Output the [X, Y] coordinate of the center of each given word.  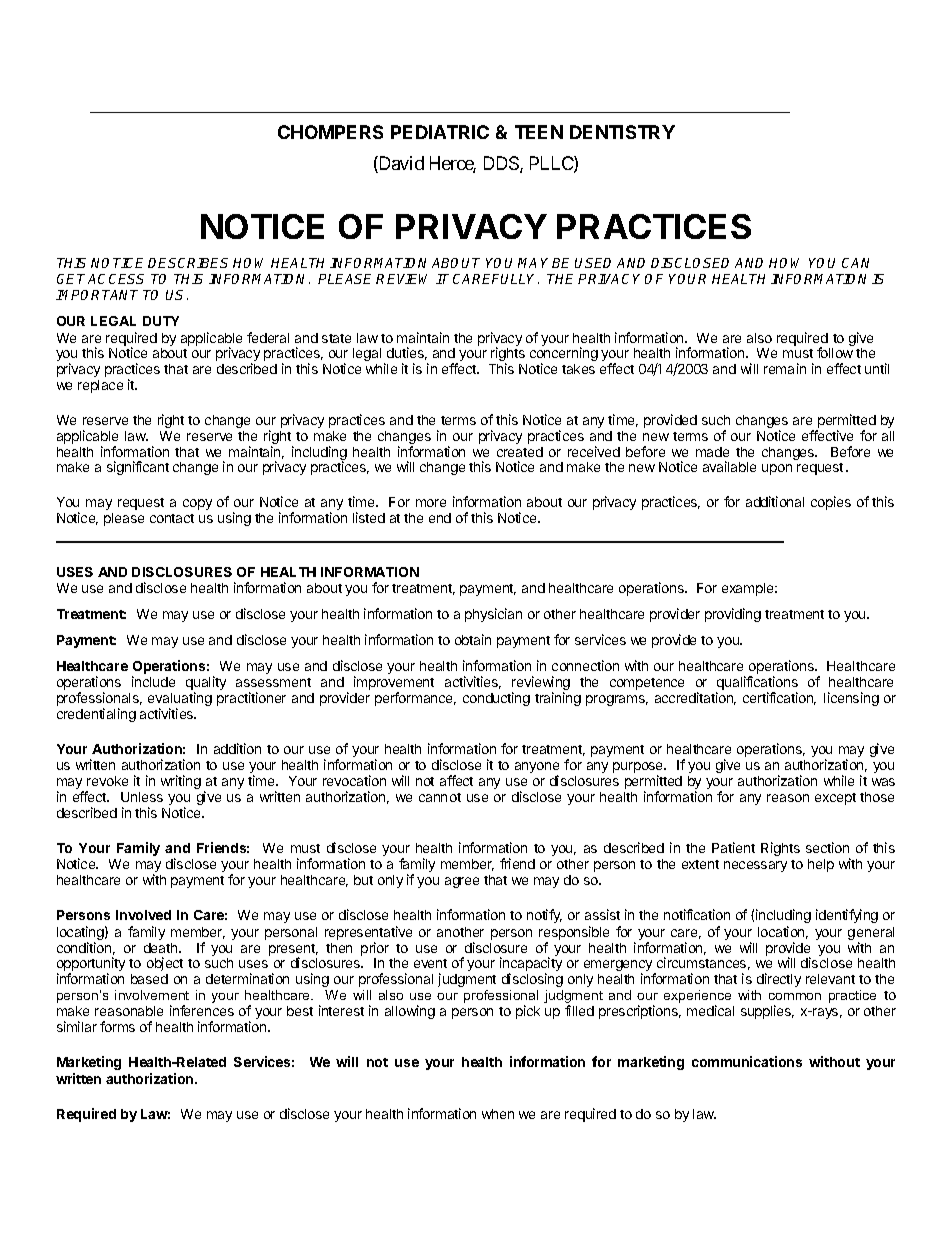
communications [747, 1061]
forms [117, 1026]
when [498, 1114]
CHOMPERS [330, 132]
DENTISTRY [622, 132]
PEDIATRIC [440, 132]
